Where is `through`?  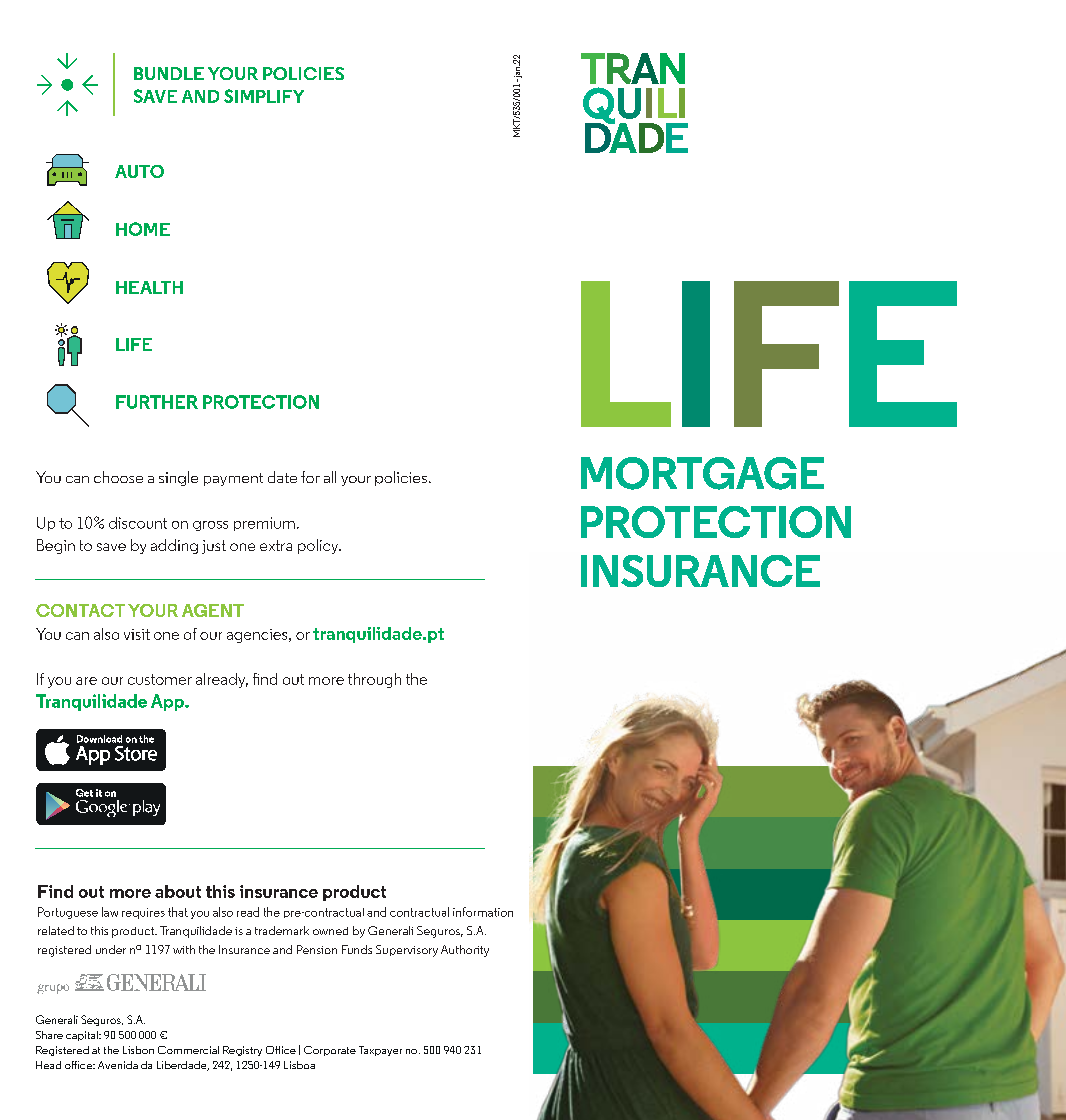
through is located at coordinates (374, 680).
